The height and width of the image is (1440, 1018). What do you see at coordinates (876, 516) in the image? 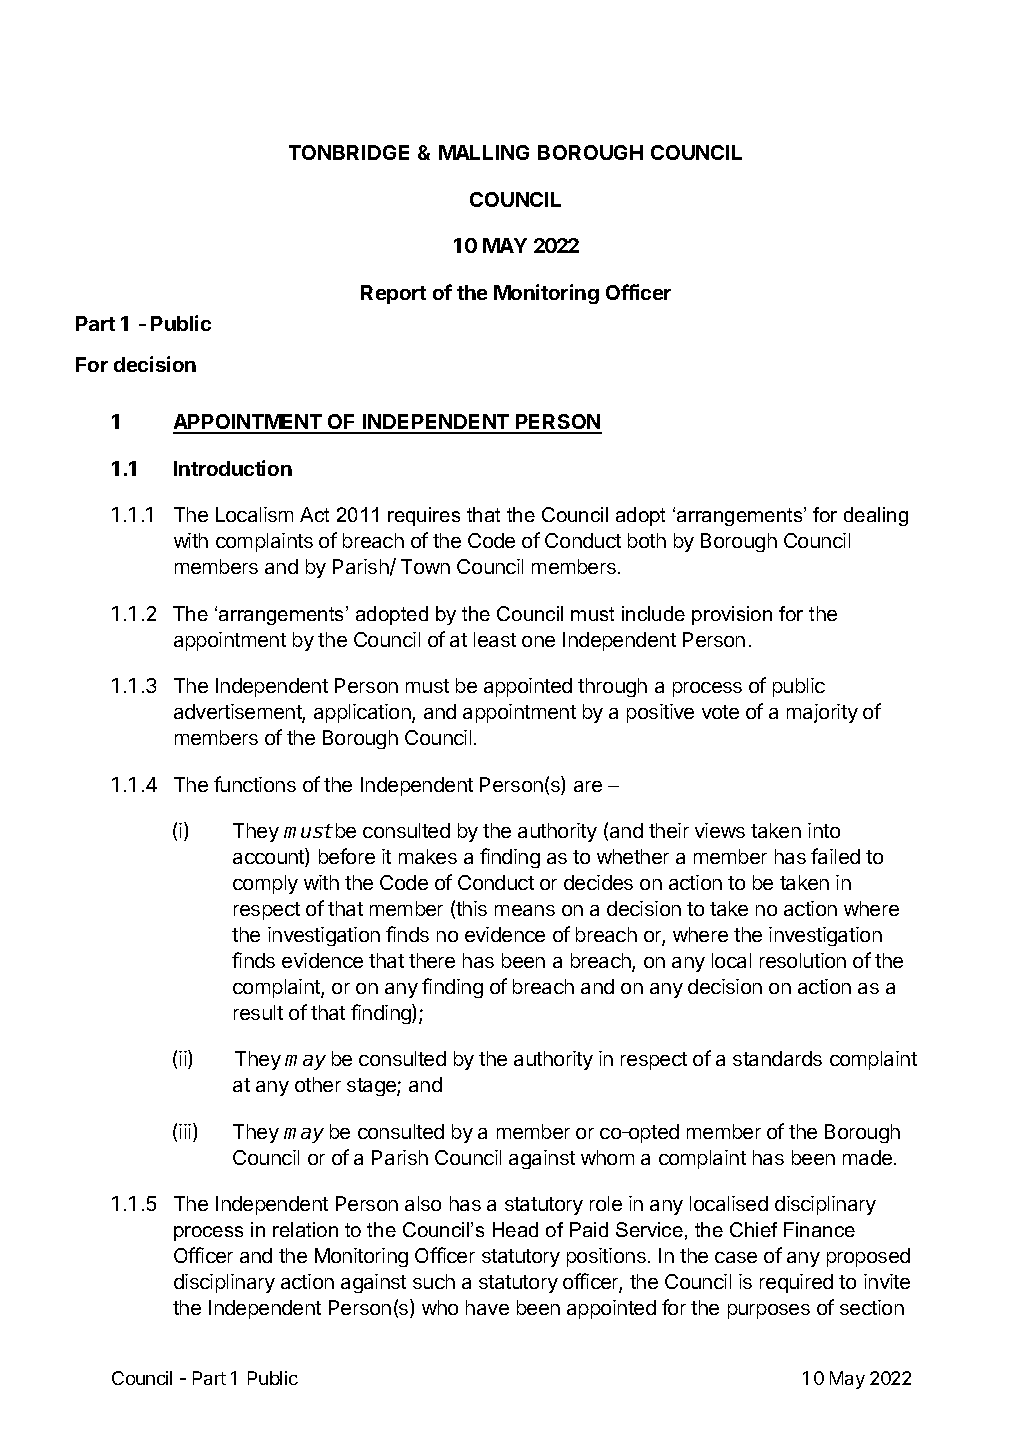
I see `dealing` at bounding box center [876, 516].
